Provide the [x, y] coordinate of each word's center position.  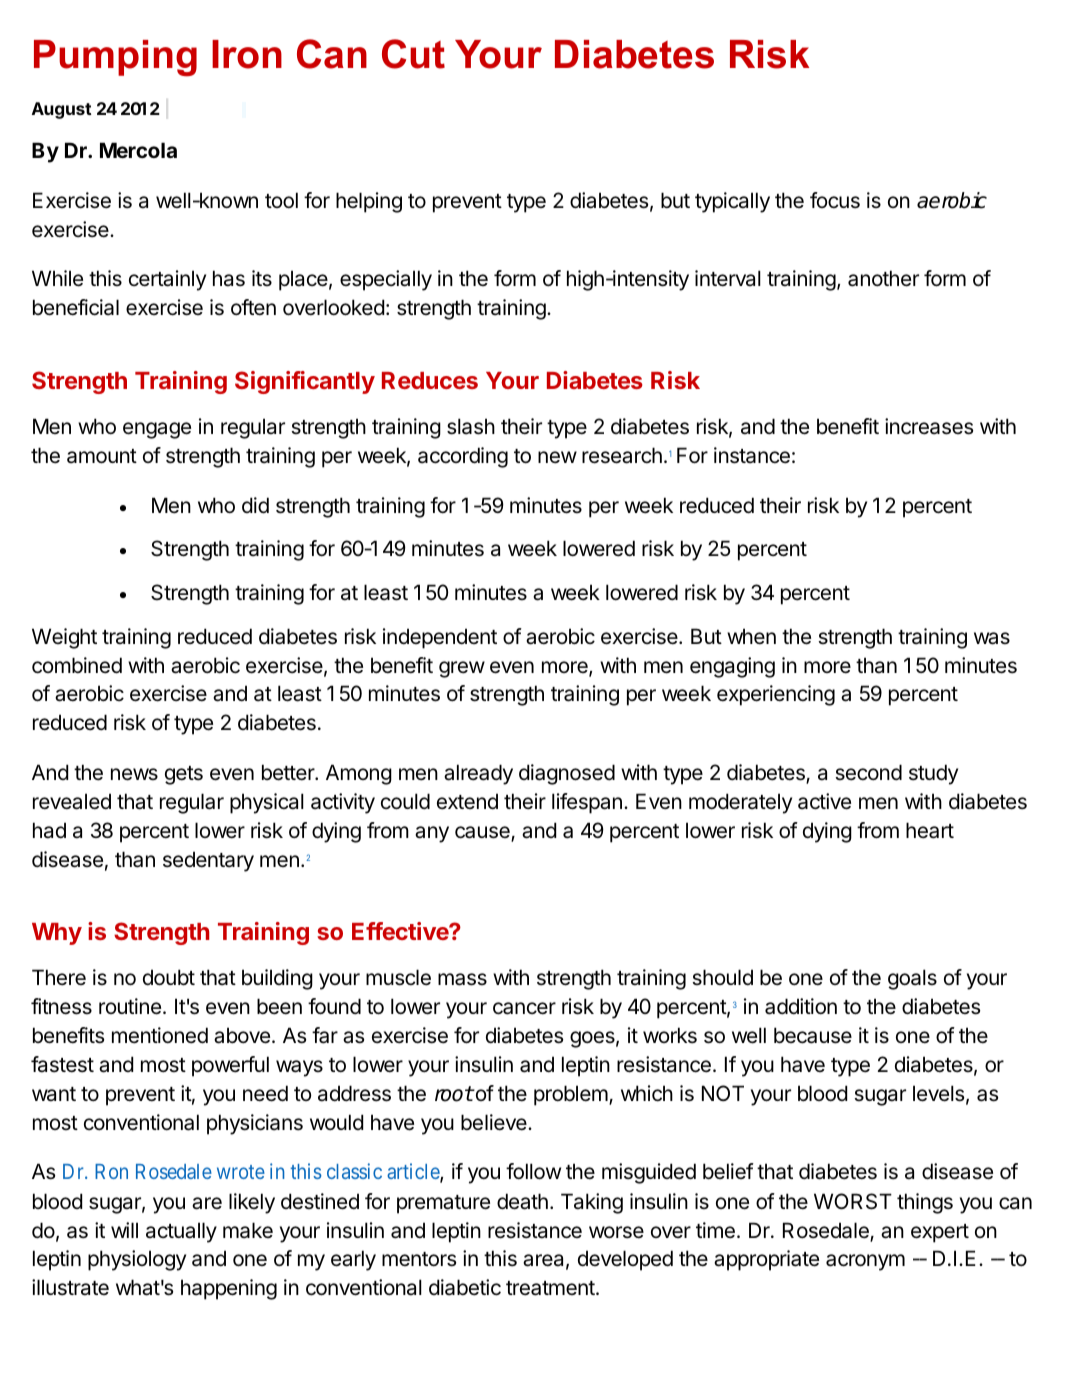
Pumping [115, 58]
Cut [413, 54]
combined [77, 665]
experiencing [776, 695]
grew [462, 669]
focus [835, 200]
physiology [137, 1260]
